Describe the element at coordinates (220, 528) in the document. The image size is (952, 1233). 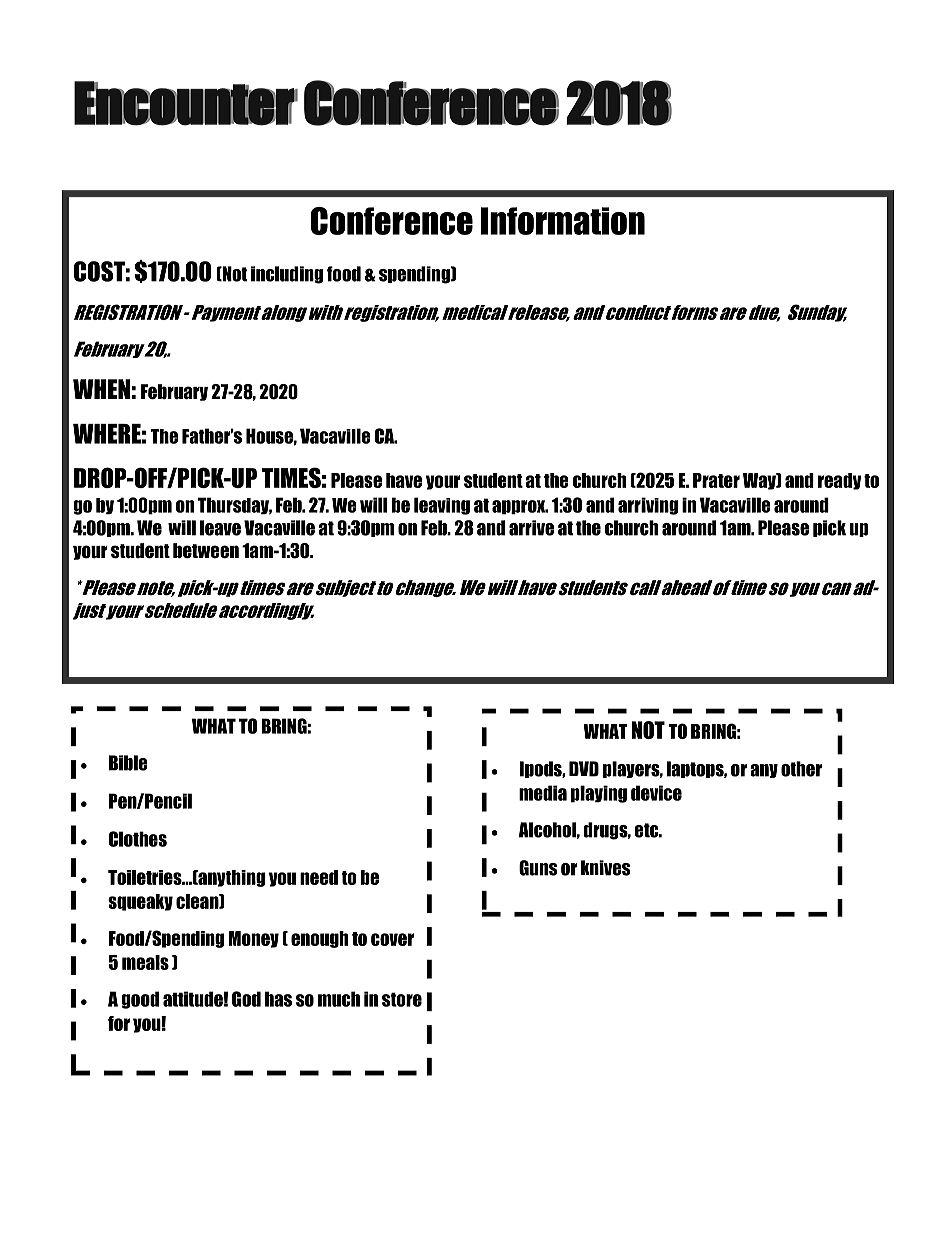
I see `leave` at that location.
